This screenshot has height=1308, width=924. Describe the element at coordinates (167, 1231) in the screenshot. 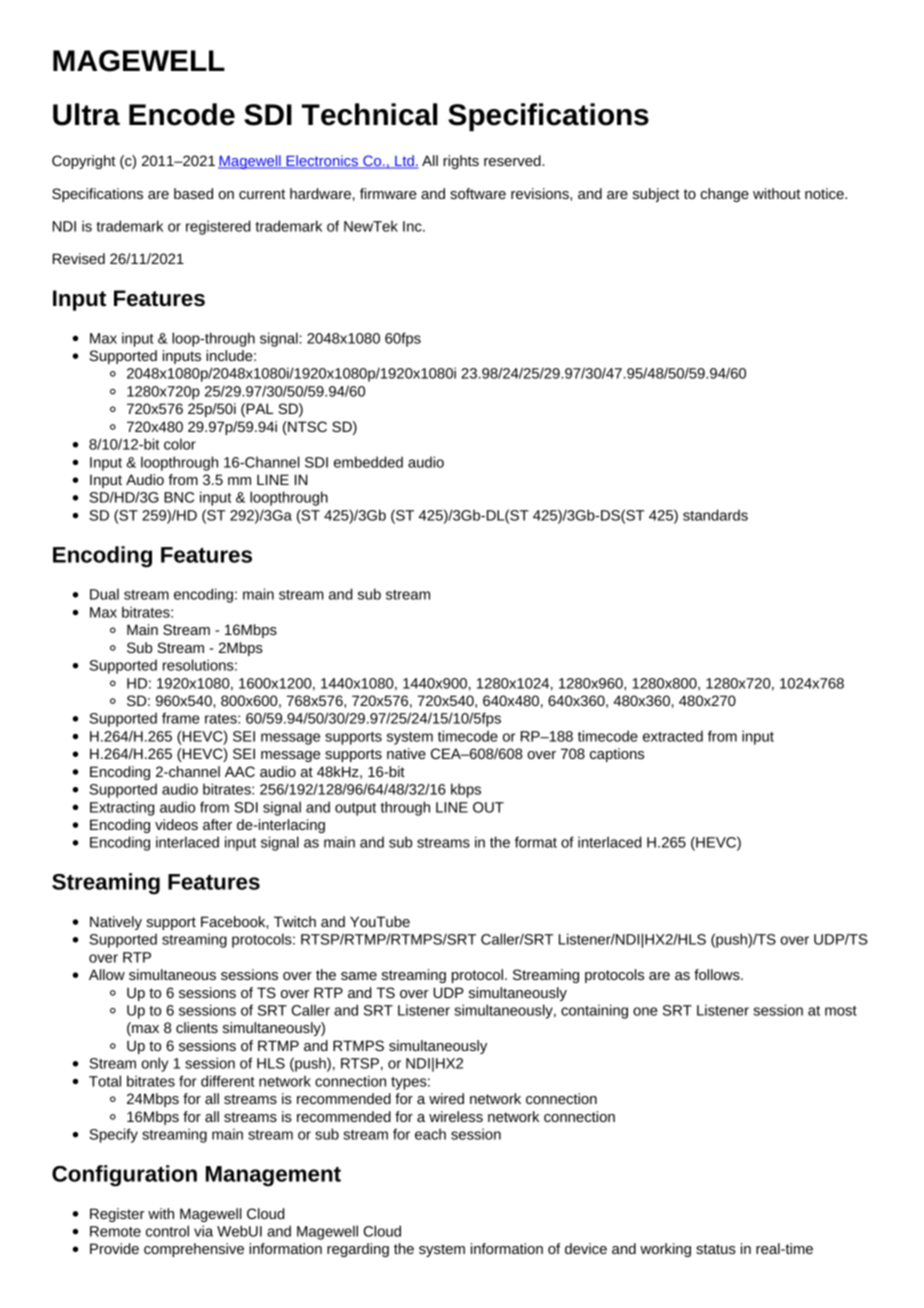

I see `control` at that location.
